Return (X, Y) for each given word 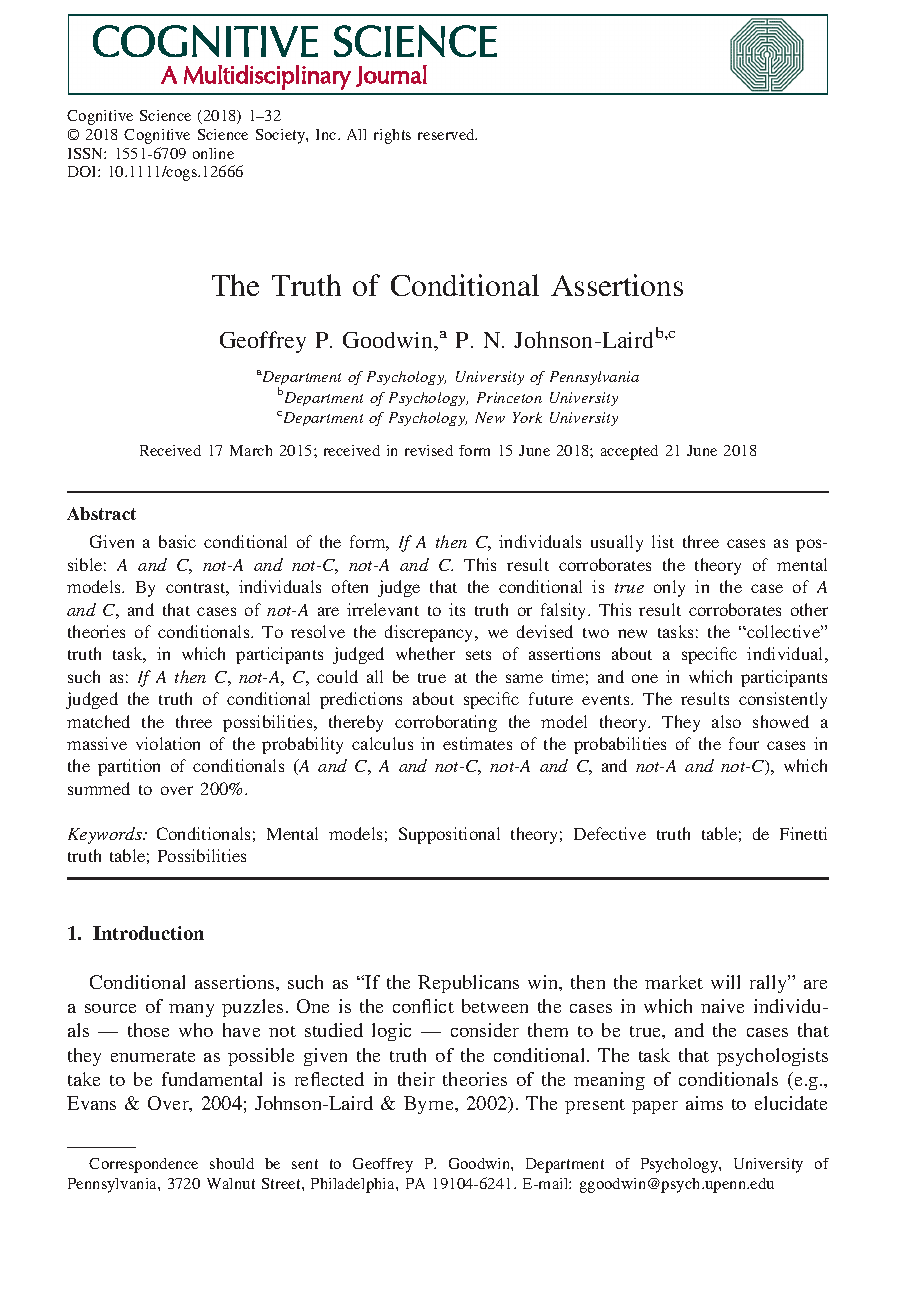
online (213, 153)
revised (429, 450)
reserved (447, 134)
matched (98, 721)
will (725, 982)
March (251, 450)
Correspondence (143, 1165)
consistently (783, 700)
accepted (629, 452)
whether (425, 653)
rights (392, 136)
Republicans (468, 984)
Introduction (148, 933)
